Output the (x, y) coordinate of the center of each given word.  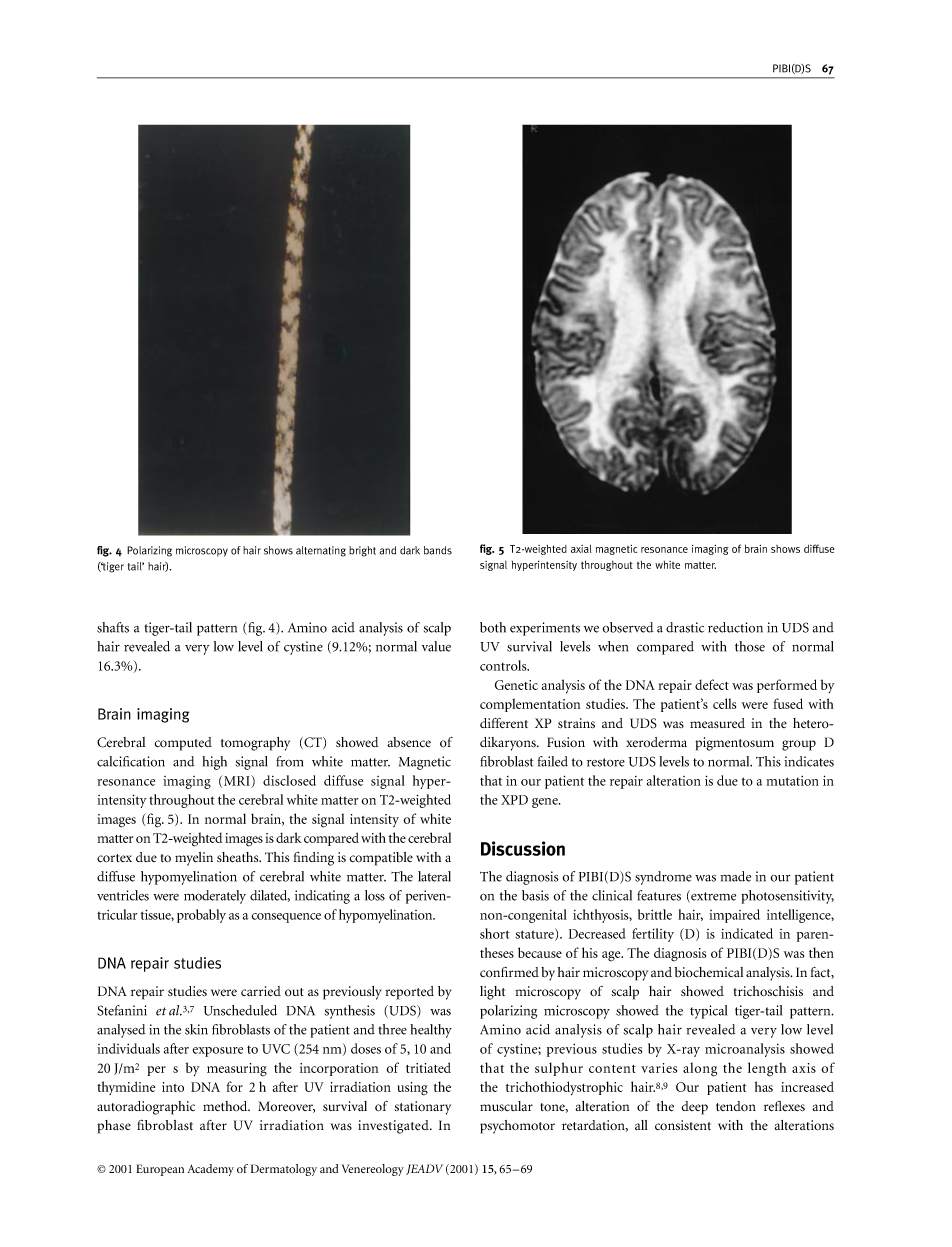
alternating (321, 551)
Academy (210, 1170)
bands (438, 550)
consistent (683, 1125)
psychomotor (517, 1127)
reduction (735, 627)
